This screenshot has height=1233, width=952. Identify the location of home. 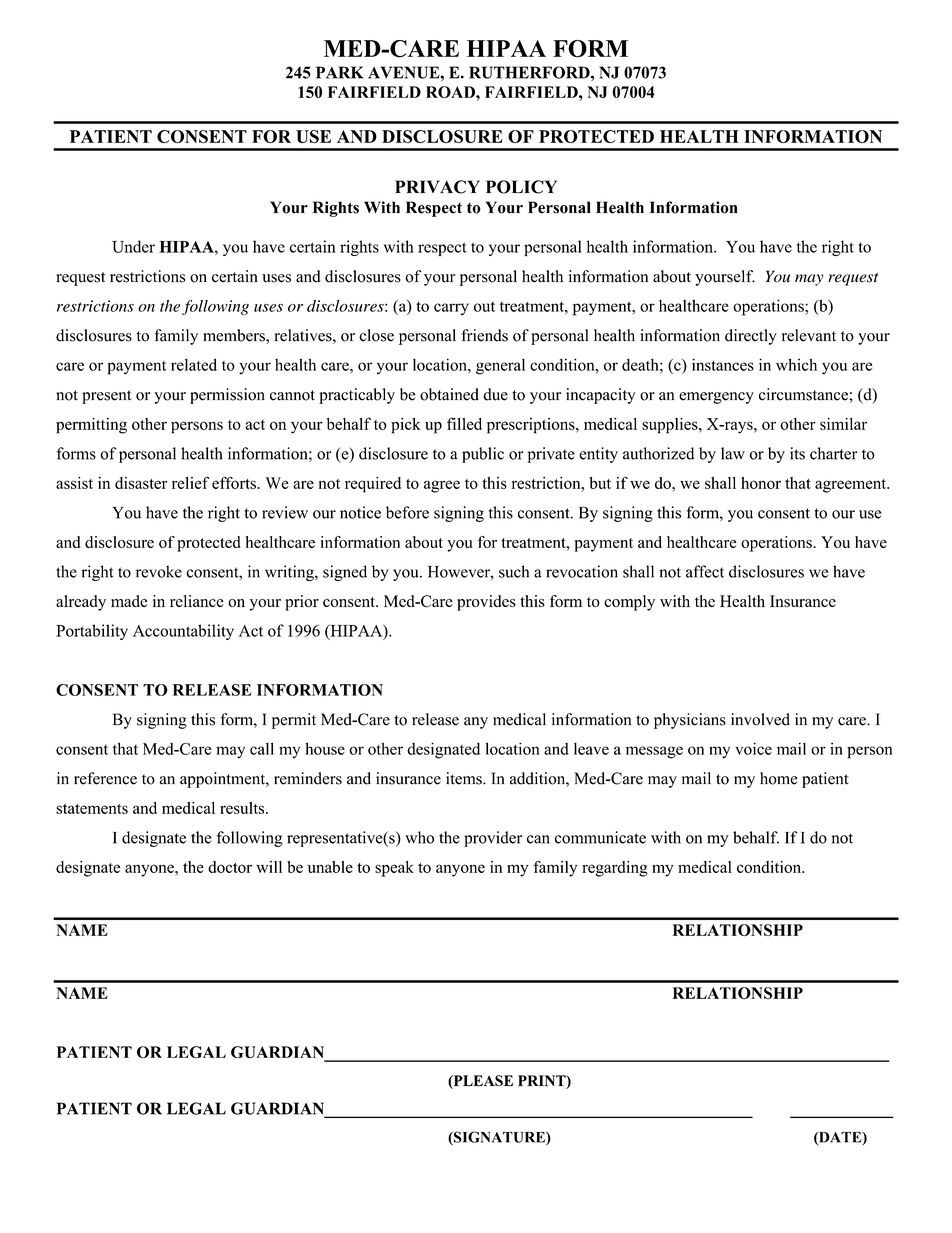
(779, 778).
